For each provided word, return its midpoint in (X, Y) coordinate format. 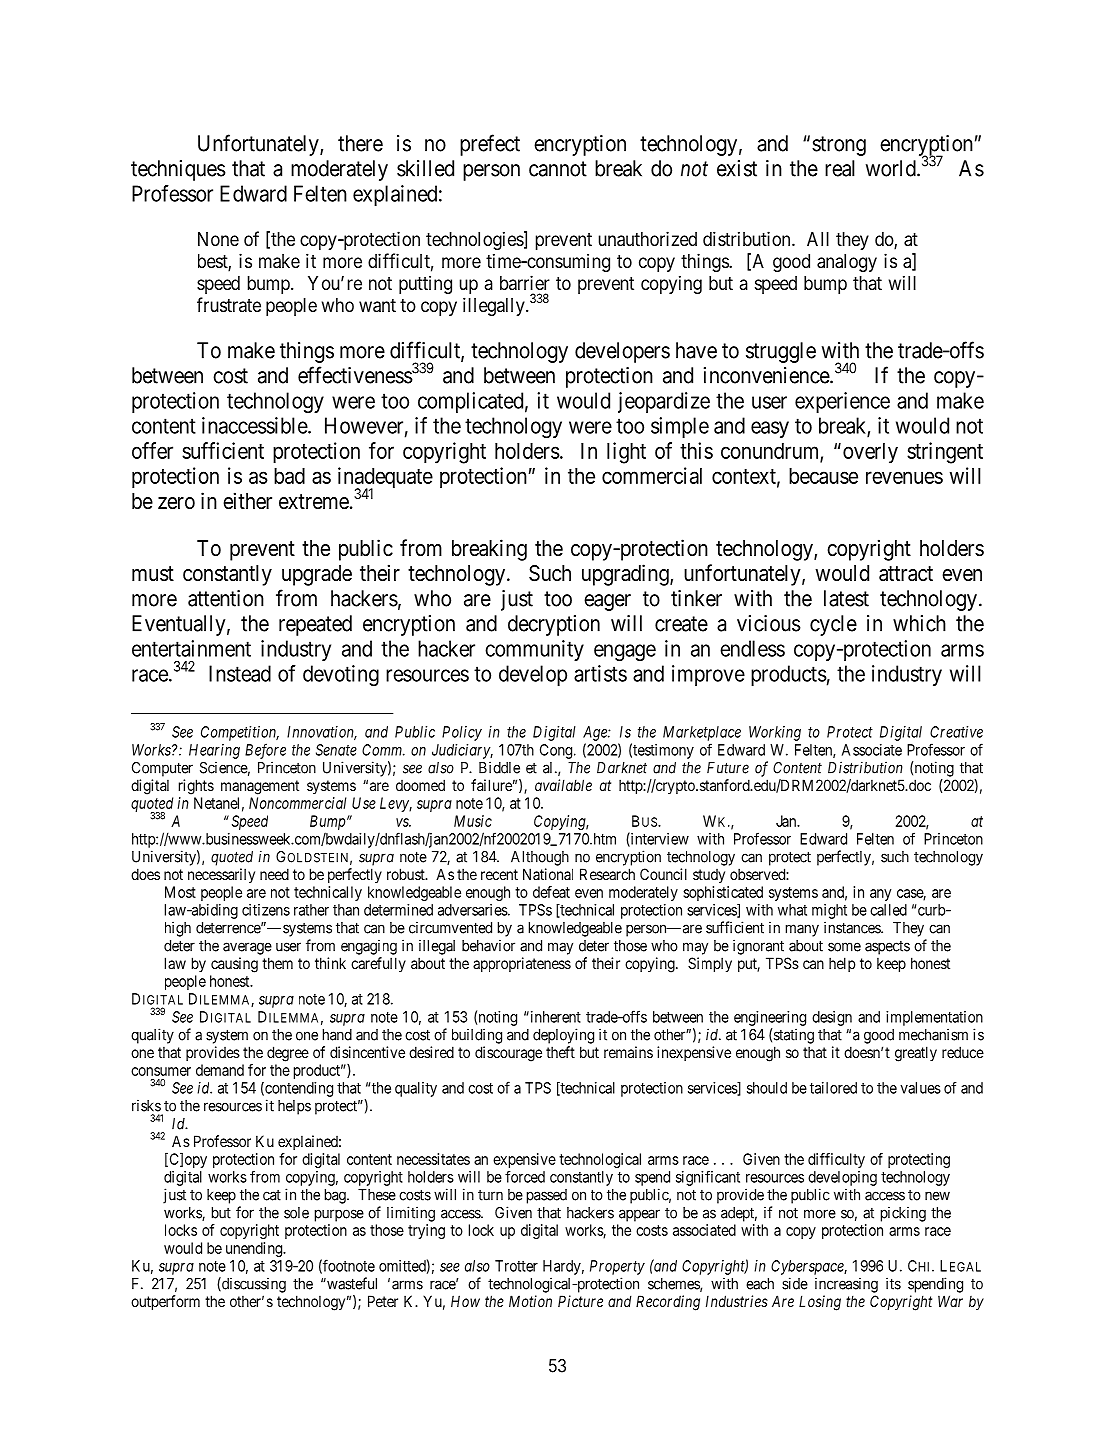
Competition (240, 733)
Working (775, 733)
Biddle (499, 767)
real (840, 168)
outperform (165, 1302)
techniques (178, 170)
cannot (558, 169)
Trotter (516, 1266)
